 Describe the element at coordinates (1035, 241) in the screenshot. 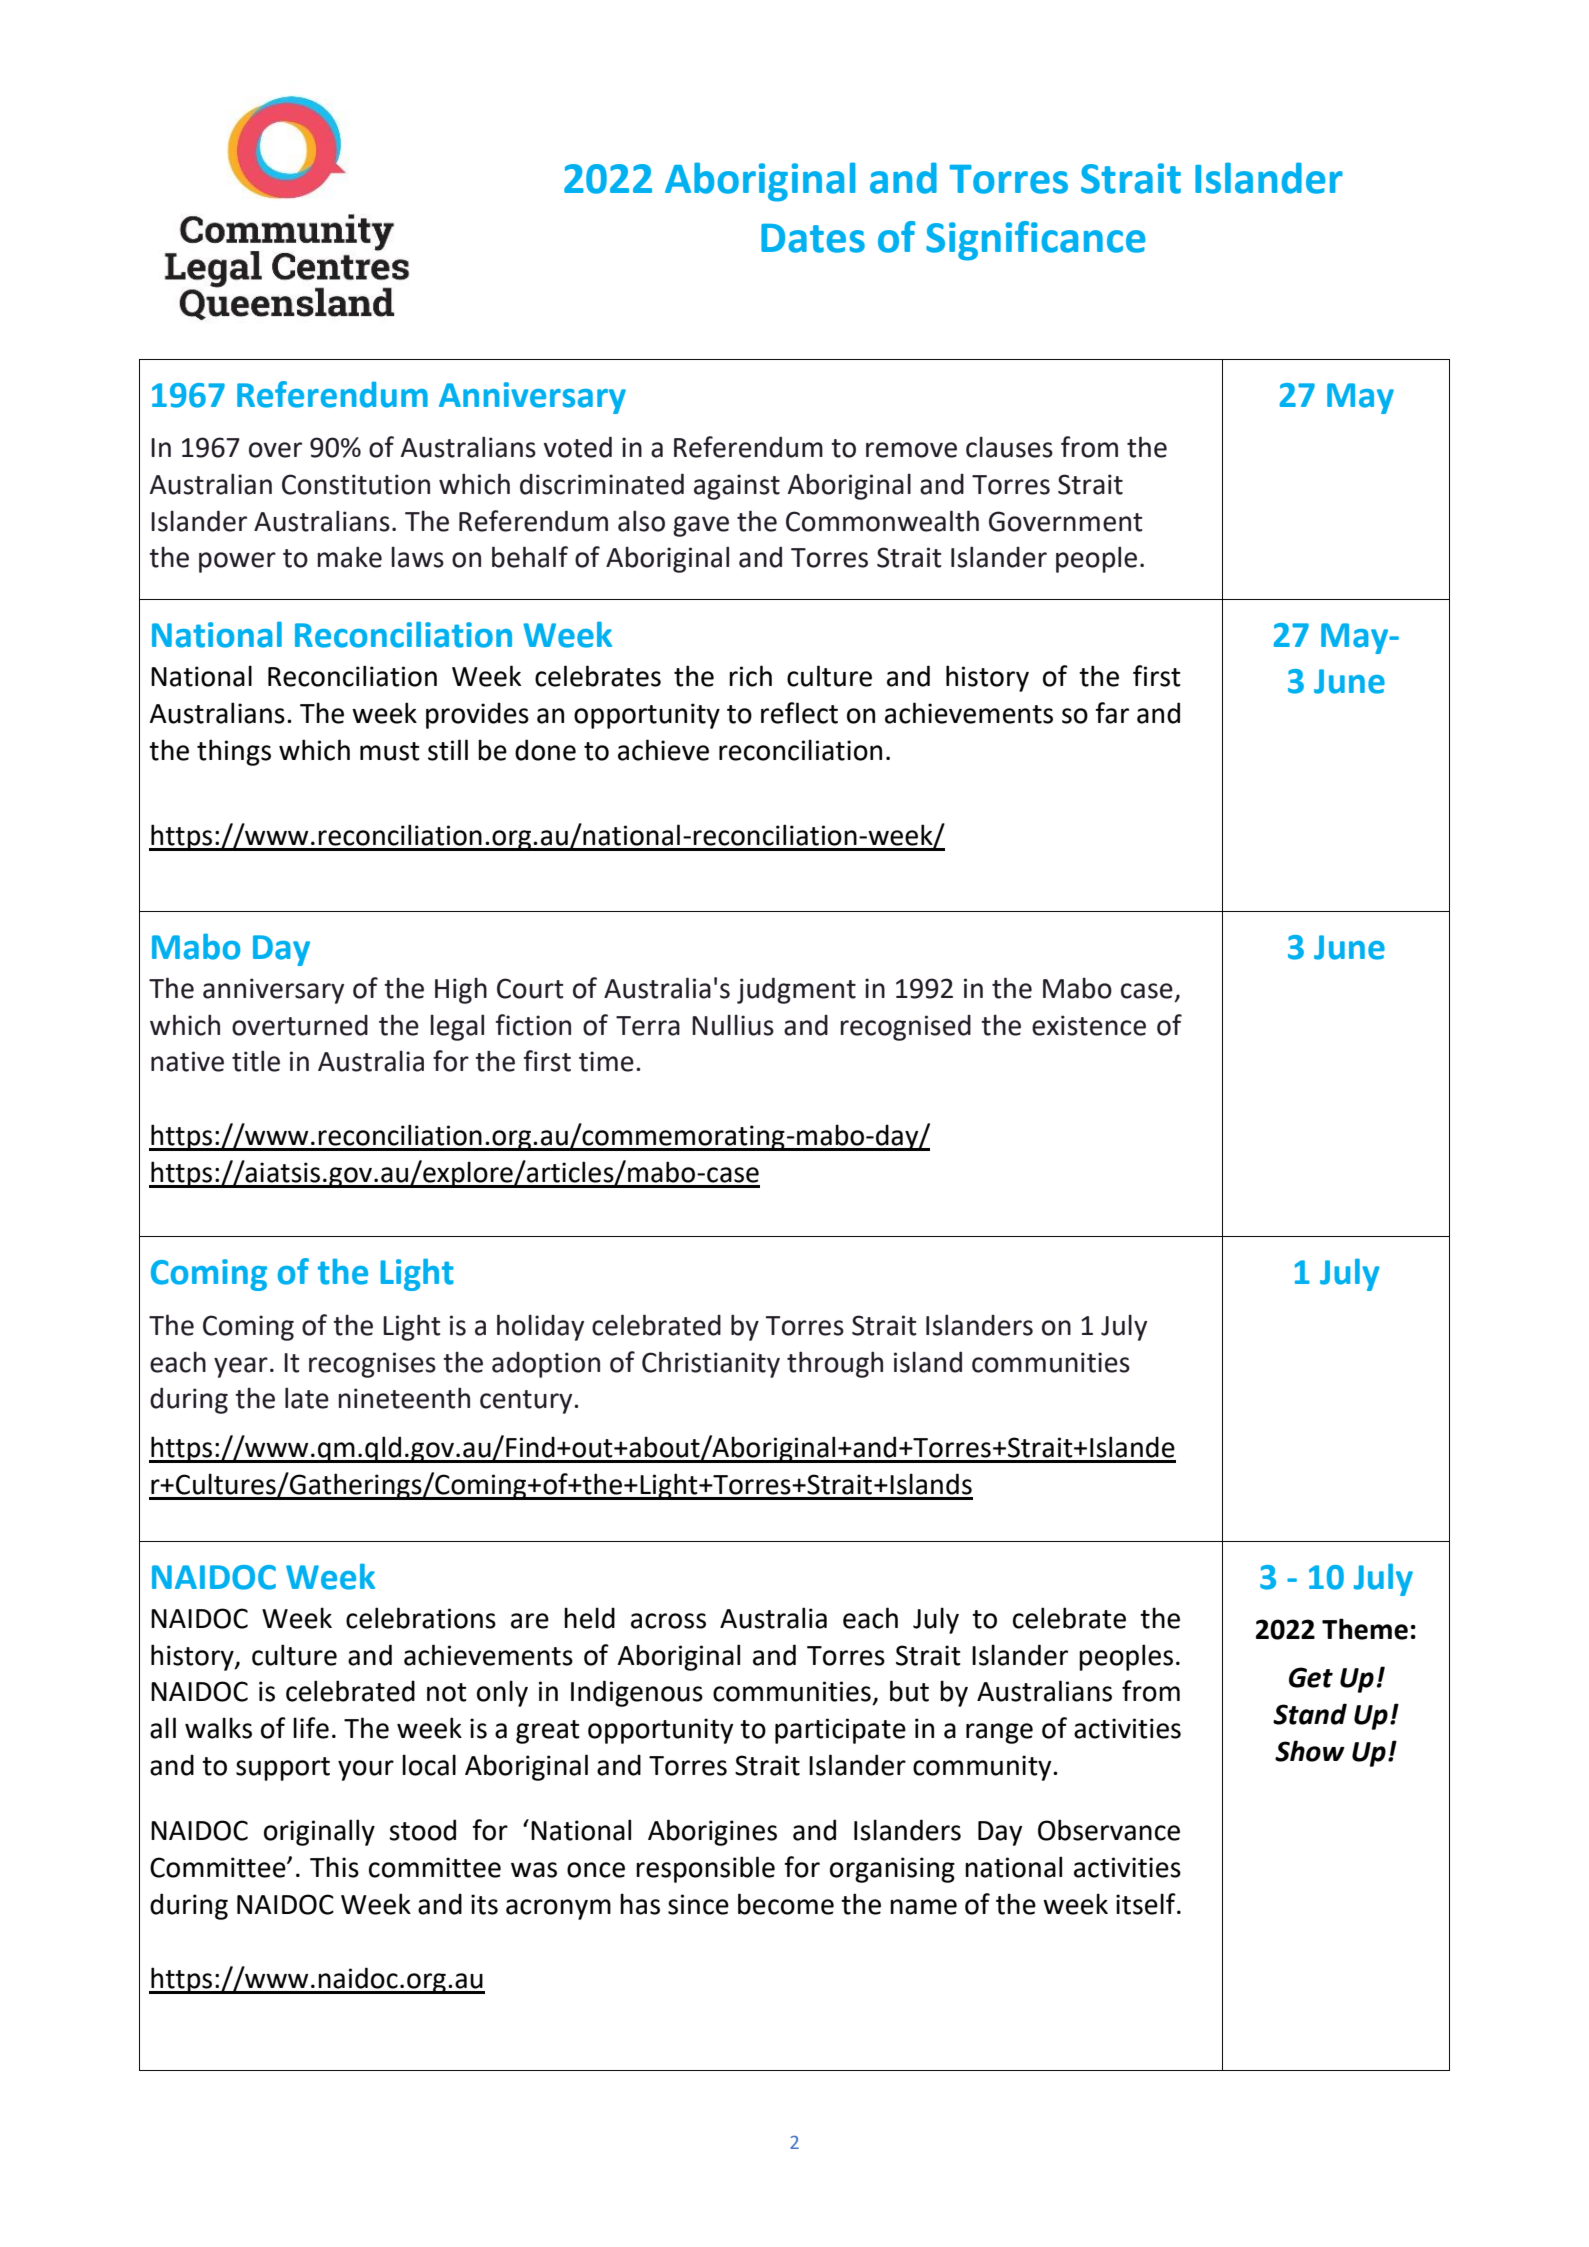

I see `Significance` at that location.
